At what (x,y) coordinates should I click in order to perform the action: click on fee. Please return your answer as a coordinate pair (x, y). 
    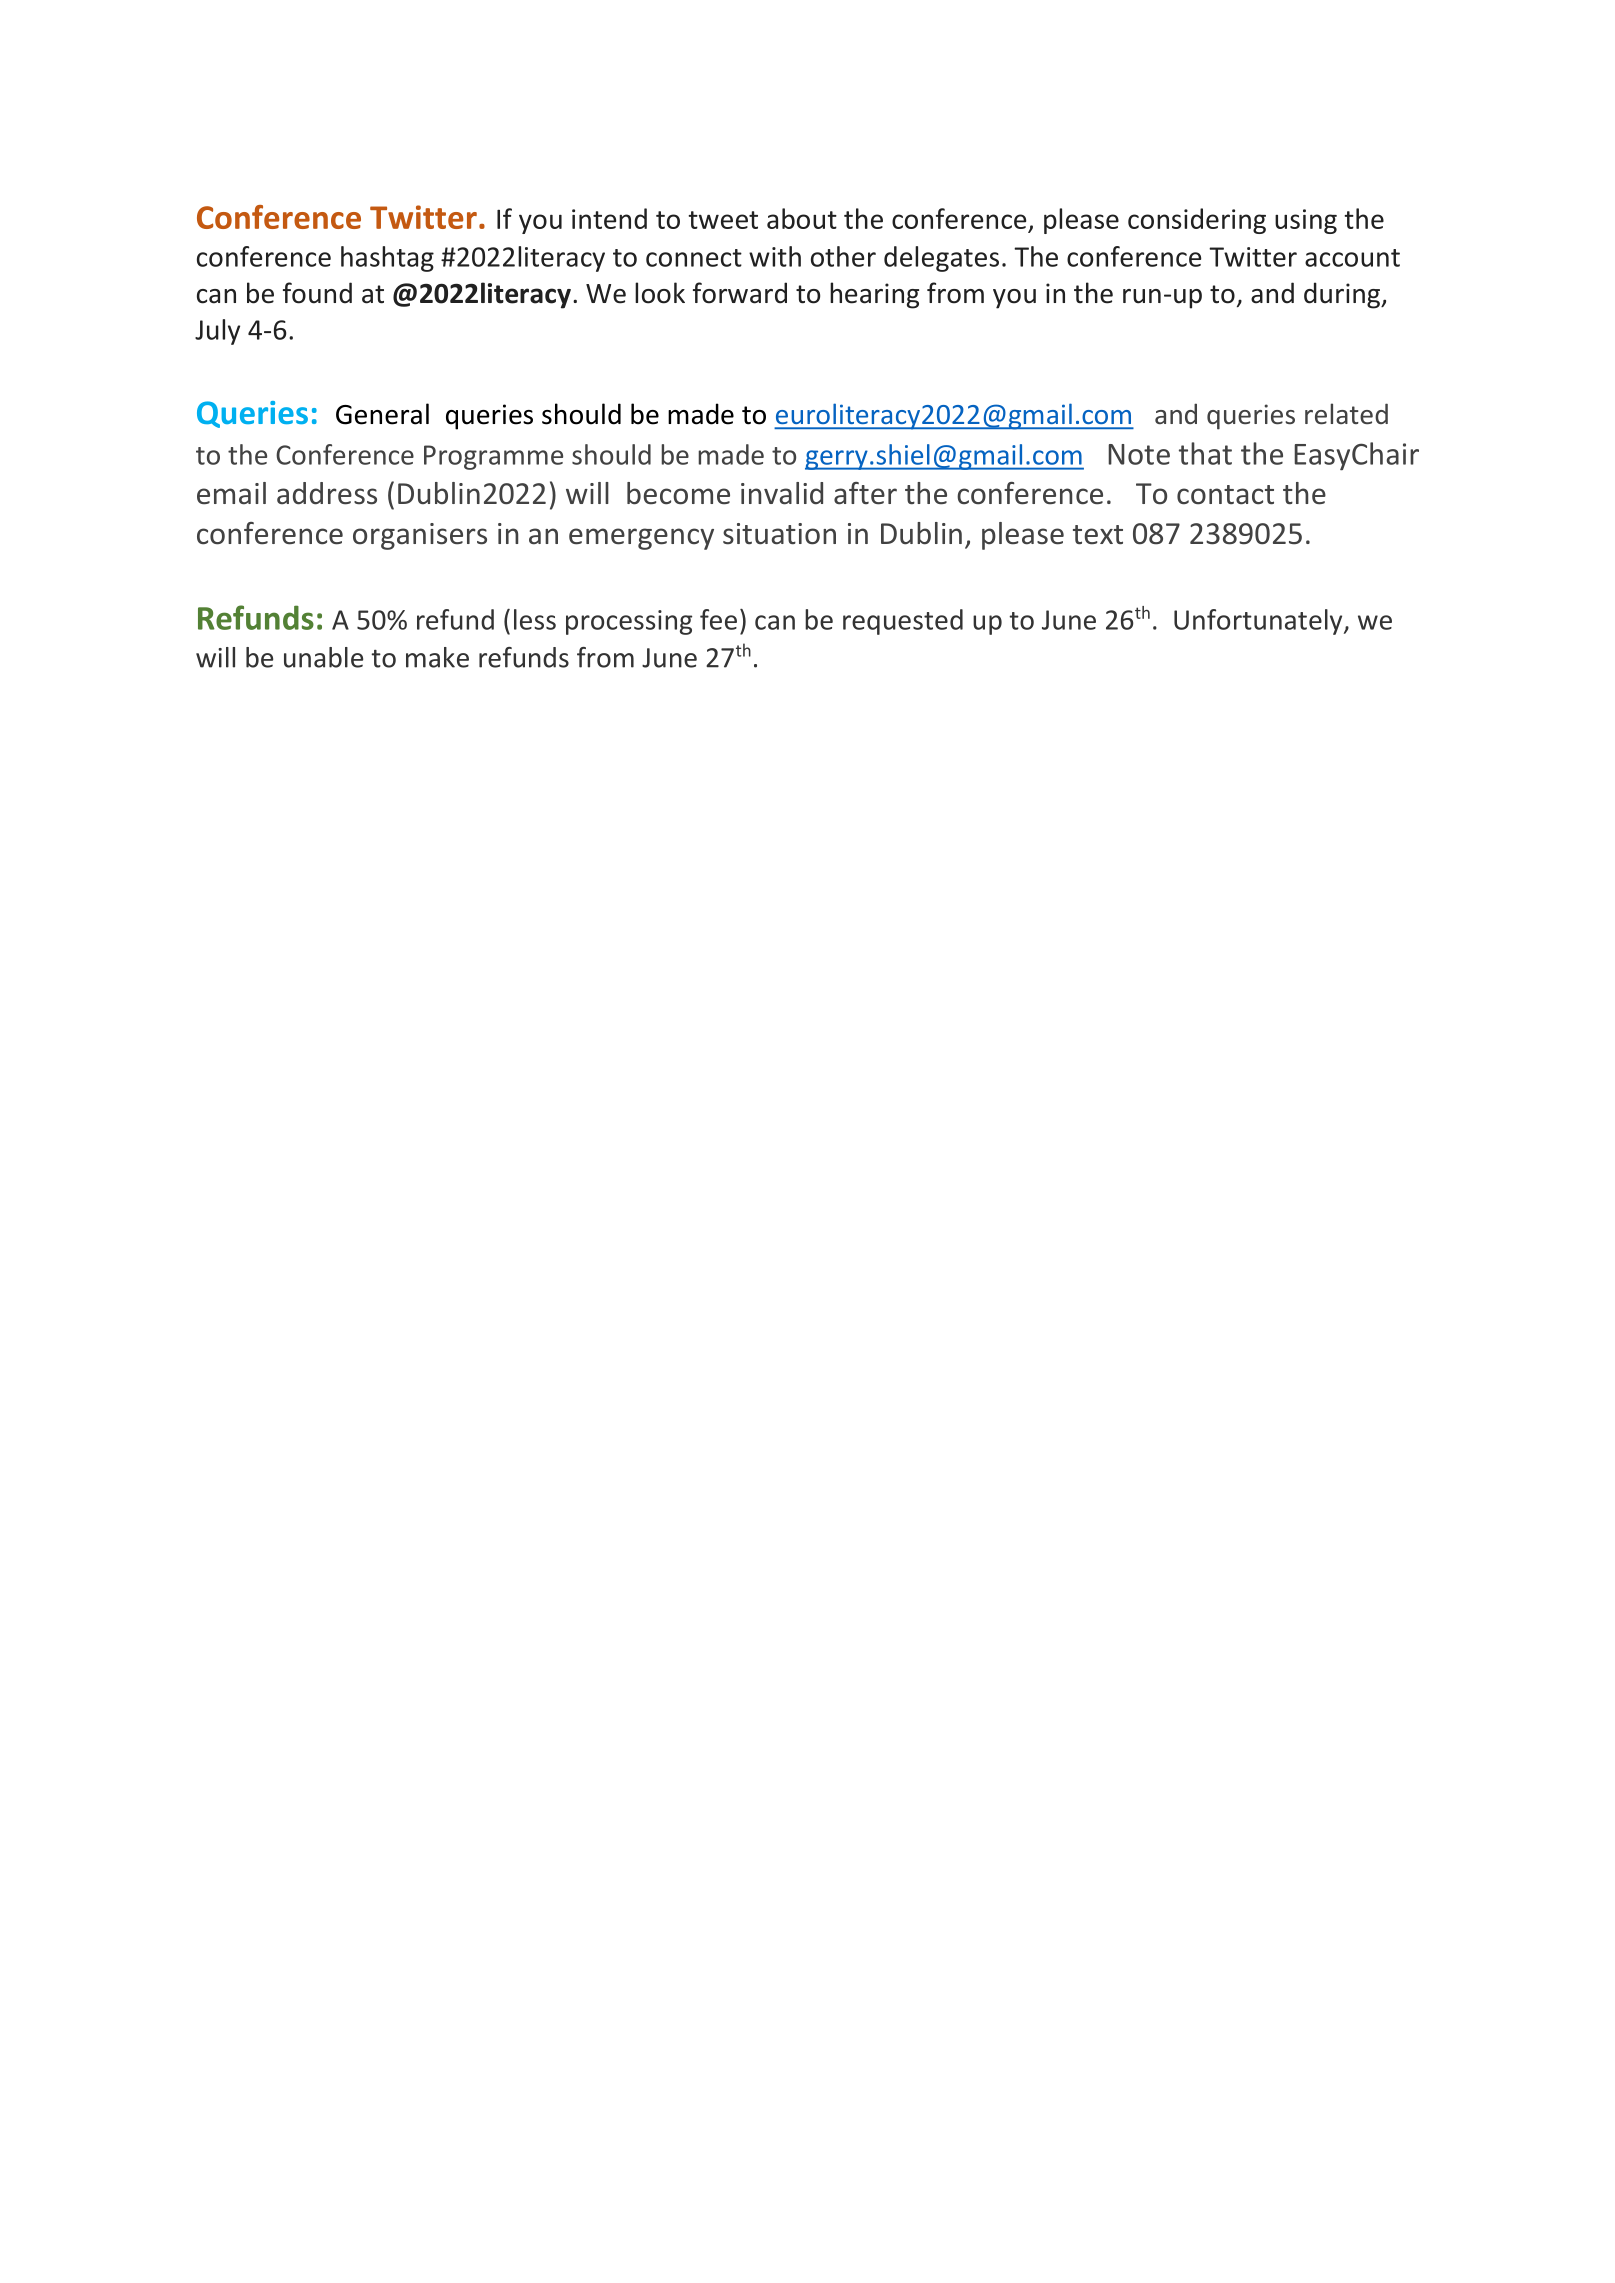
    Looking at the image, I should click on (718, 619).
